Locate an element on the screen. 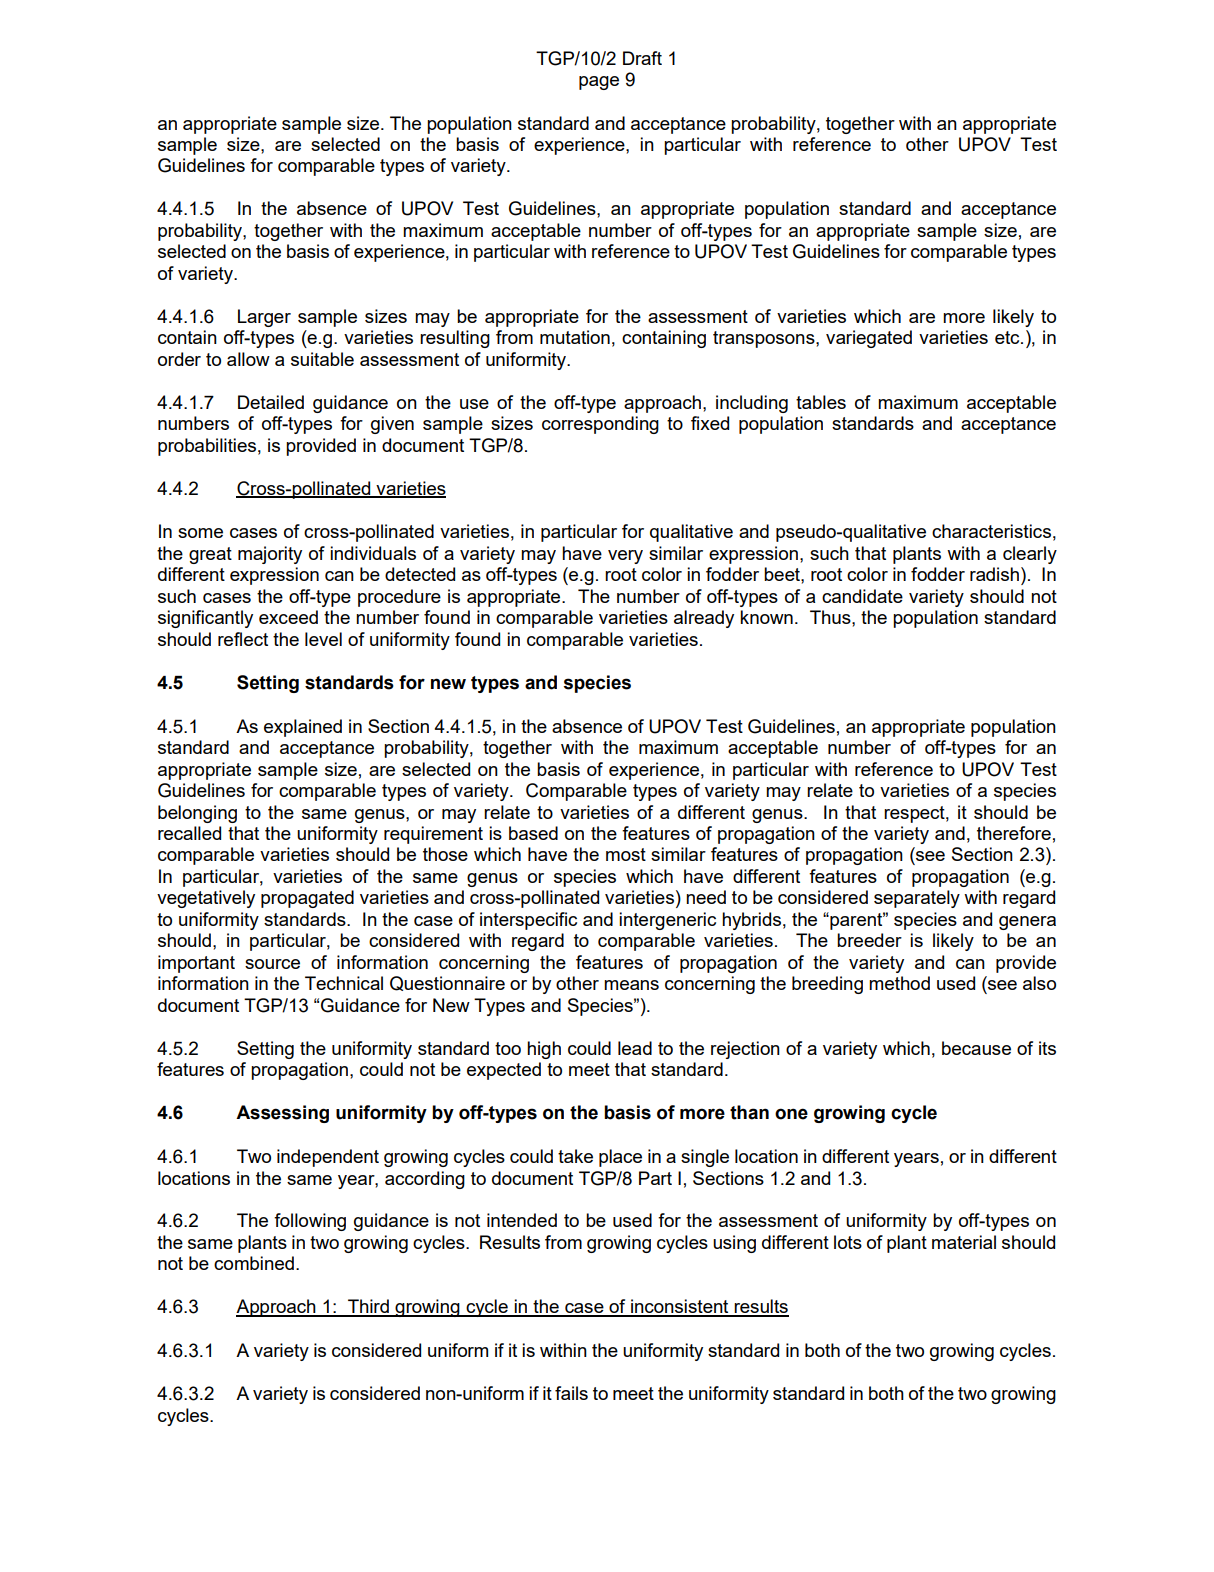 Image resolution: width=1214 pixels, height=1572 pixels. Draft is located at coordinates (642, 58).
